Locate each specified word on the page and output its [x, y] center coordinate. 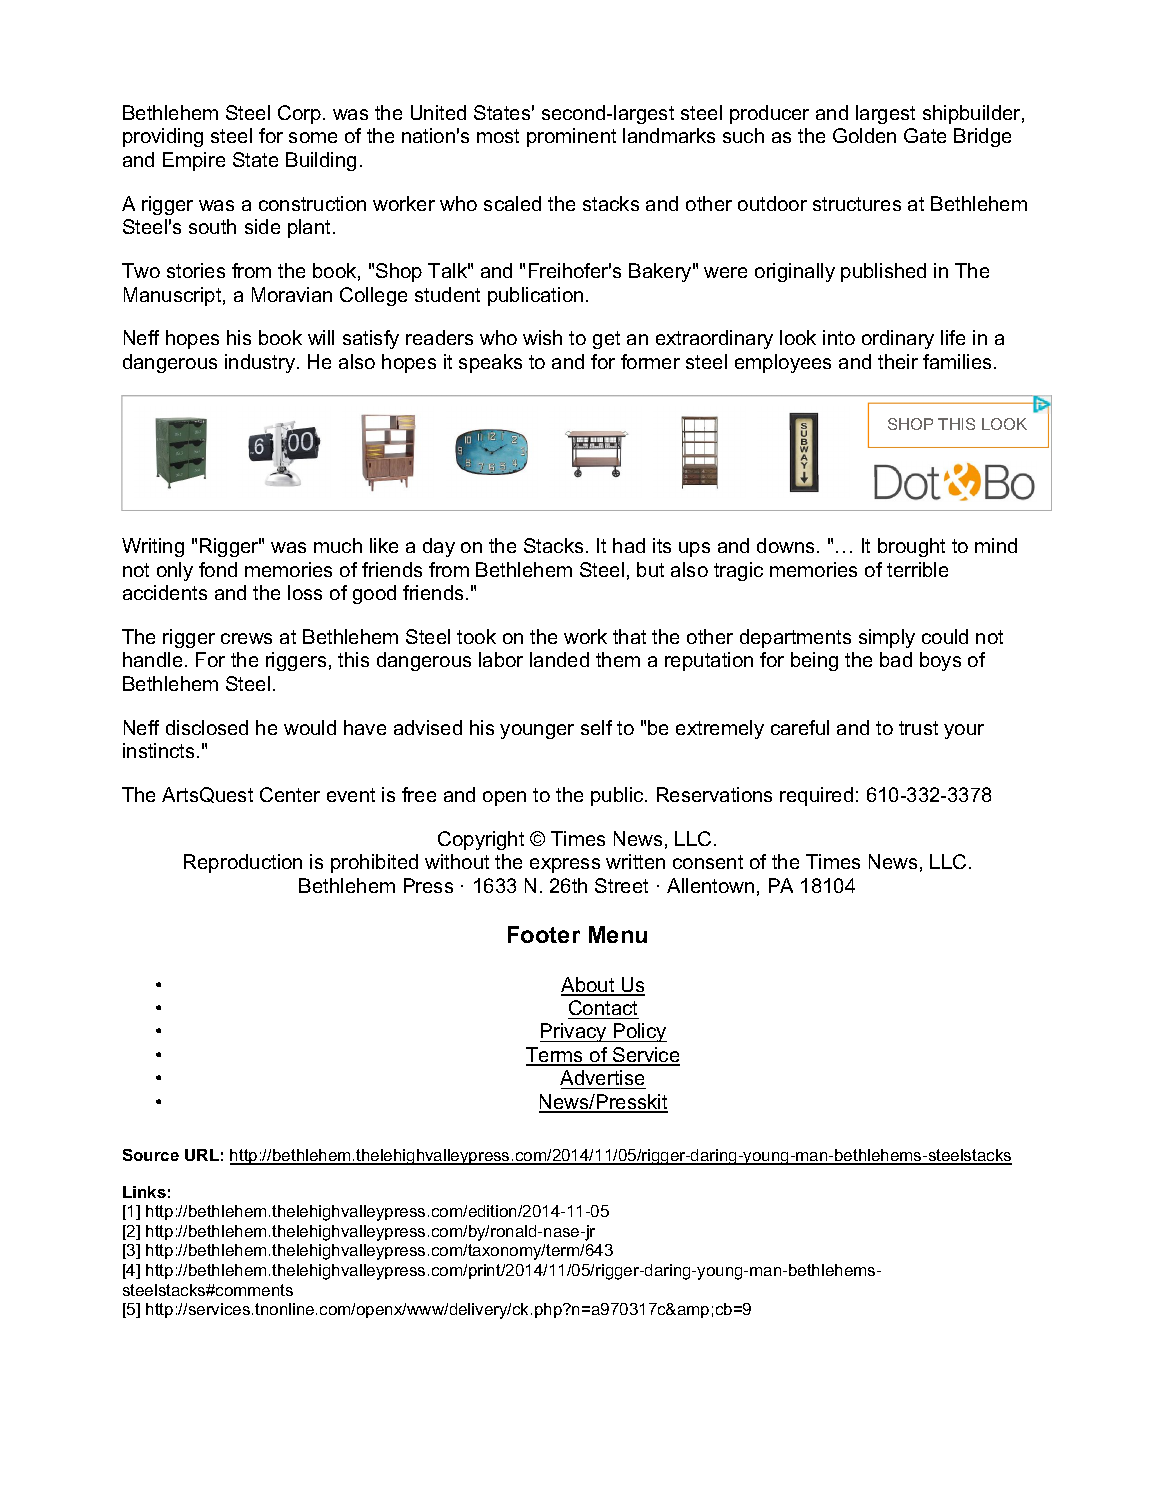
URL [202, 1155]
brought [911, 547]
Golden [864, 135]
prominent [571, 137]
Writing [153, 547]
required [816, 796]
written [635, 861]
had [629, 545]
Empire [194, 161]
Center [290, 794]
